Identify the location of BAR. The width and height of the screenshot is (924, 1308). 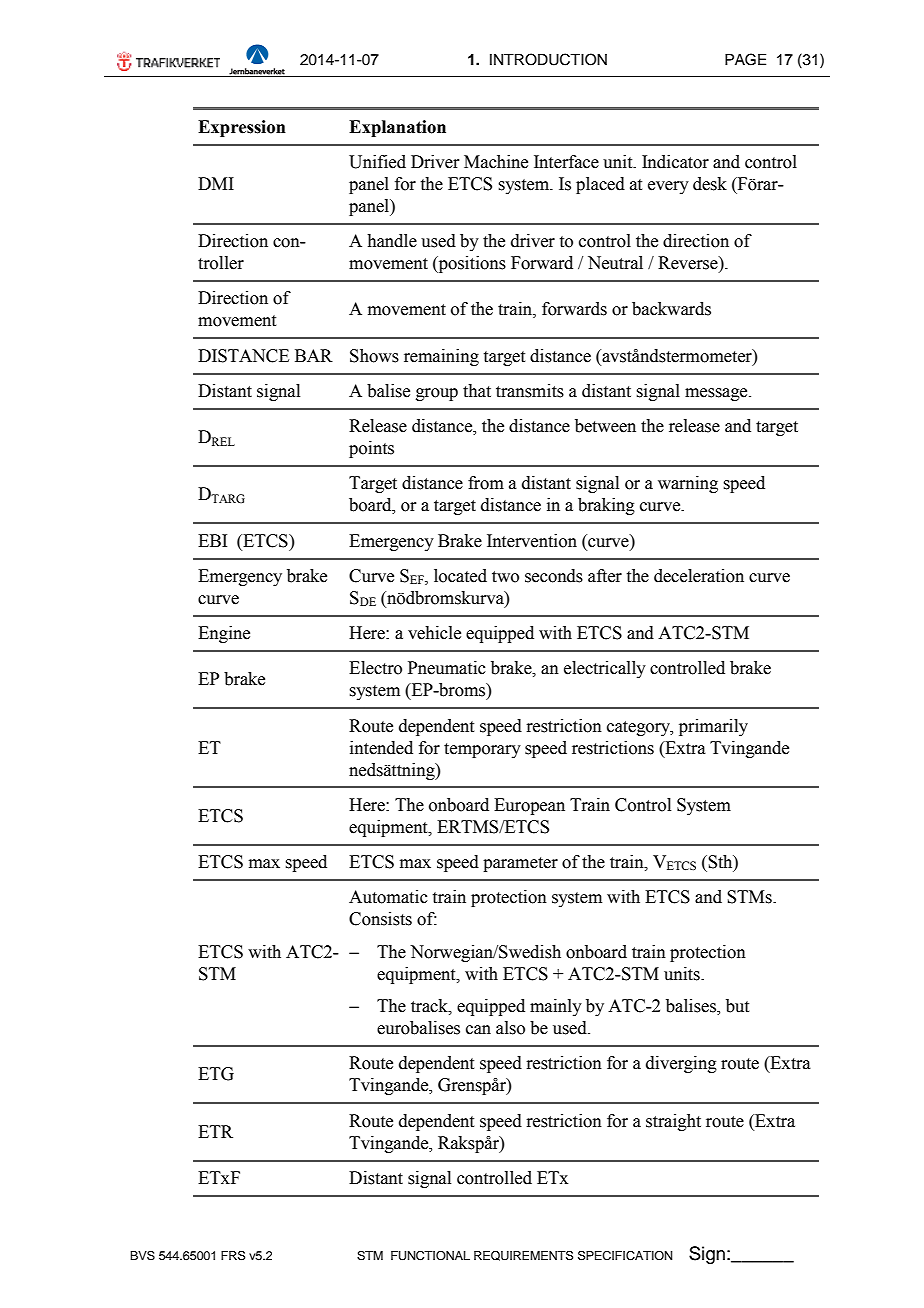
(314, 355).
